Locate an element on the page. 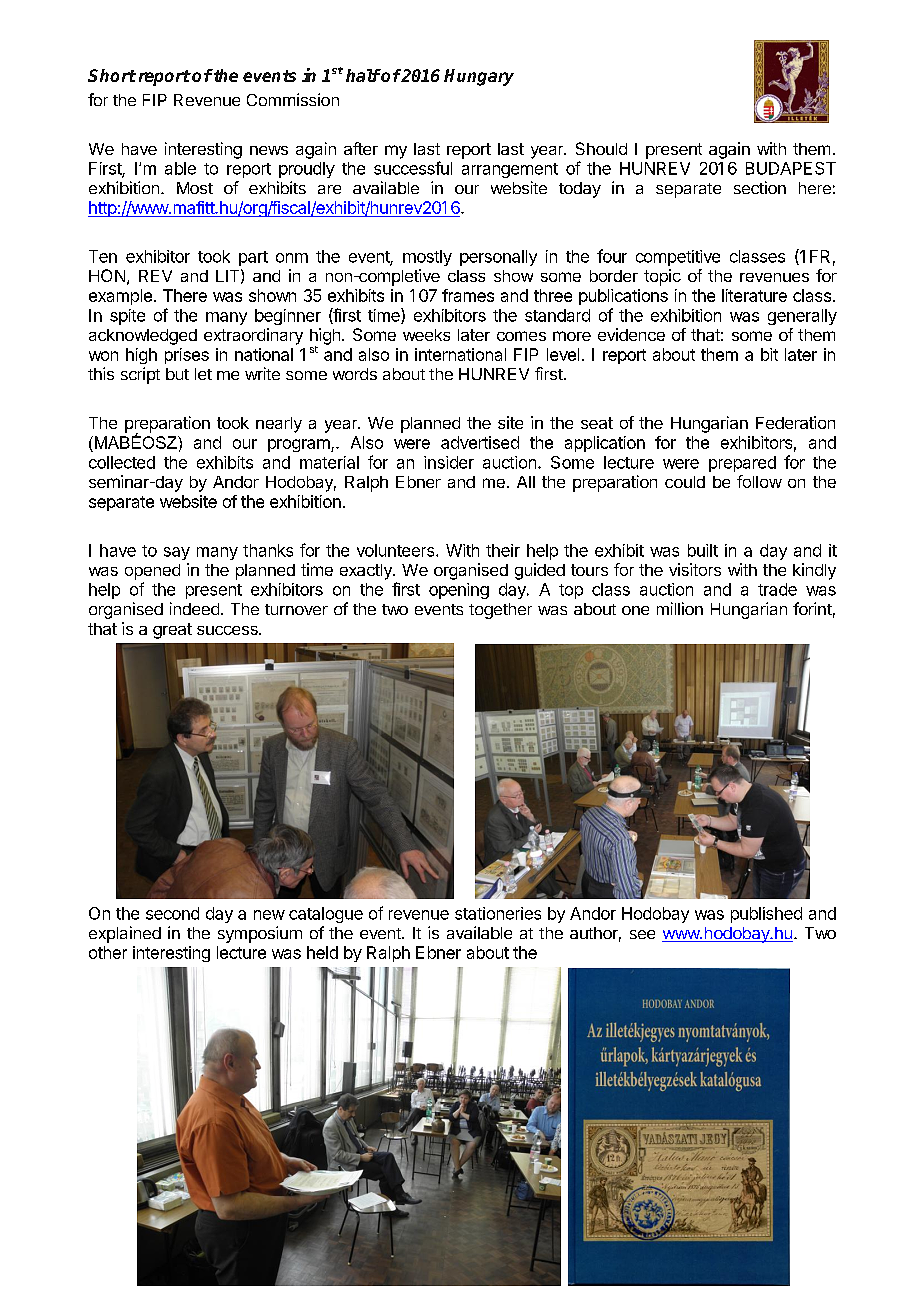 The width and height of the document is (924, 1308). great is located at coordinates (172, 631).
